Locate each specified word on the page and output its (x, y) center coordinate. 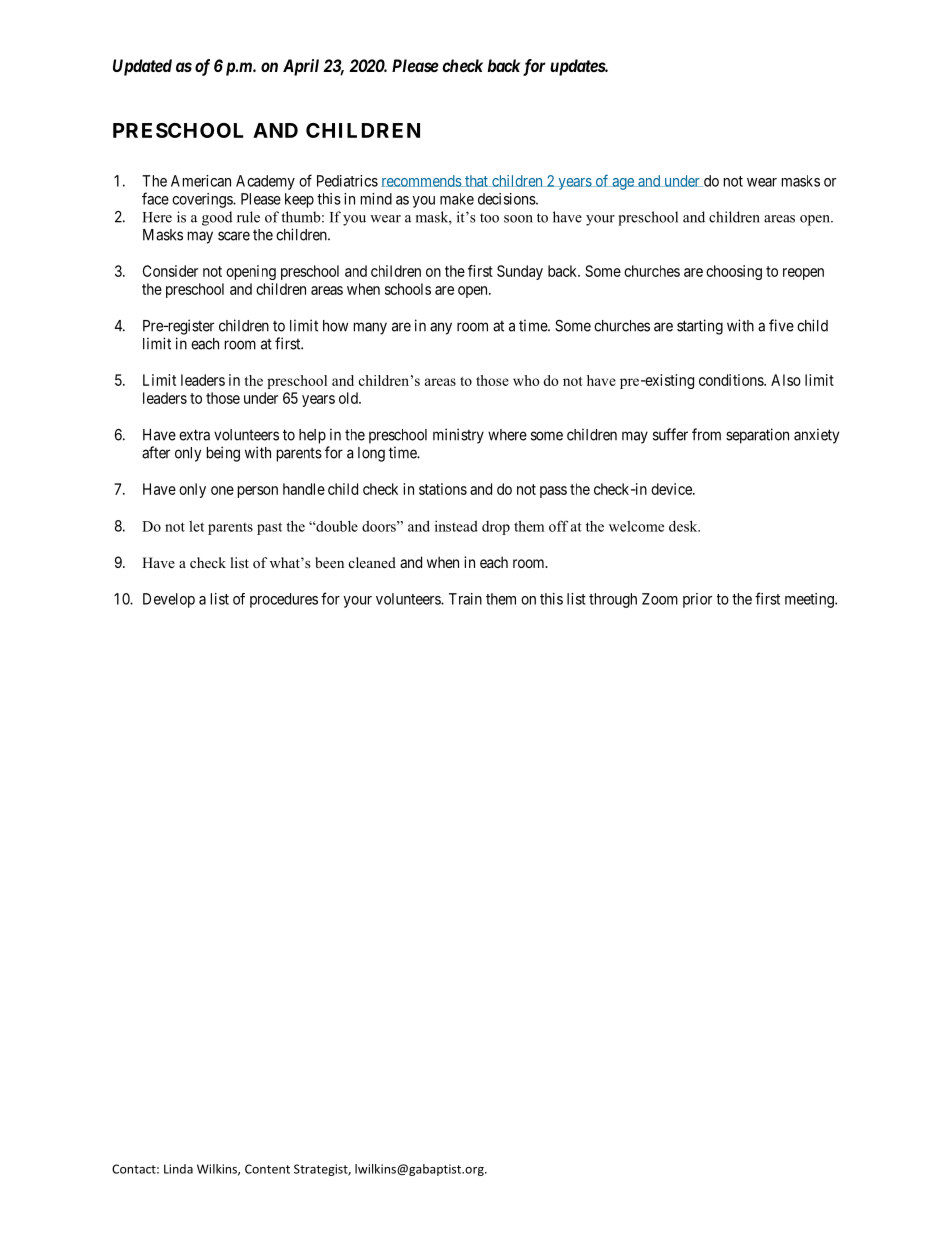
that (476, 181)
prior (697, 600)
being (223, 454)
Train (465, 599)
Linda (178, 1169)
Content (267, 1169)
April (301, 67)
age (623, 184)
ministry (458, 436)
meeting (810, 600)
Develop (169, 600)
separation (757, 436)
